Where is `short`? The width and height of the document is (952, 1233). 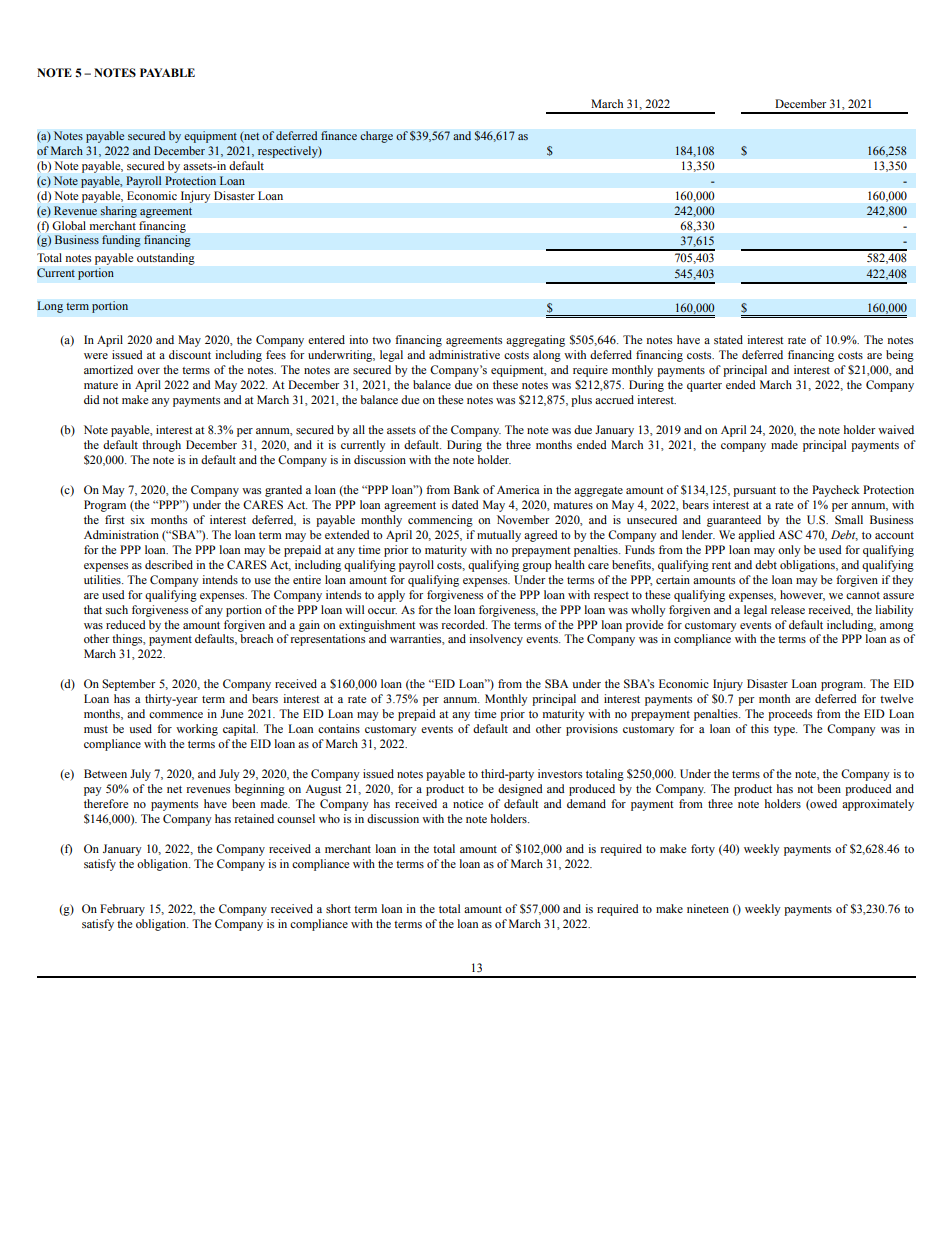 short is located at coordinates (338, 908).
